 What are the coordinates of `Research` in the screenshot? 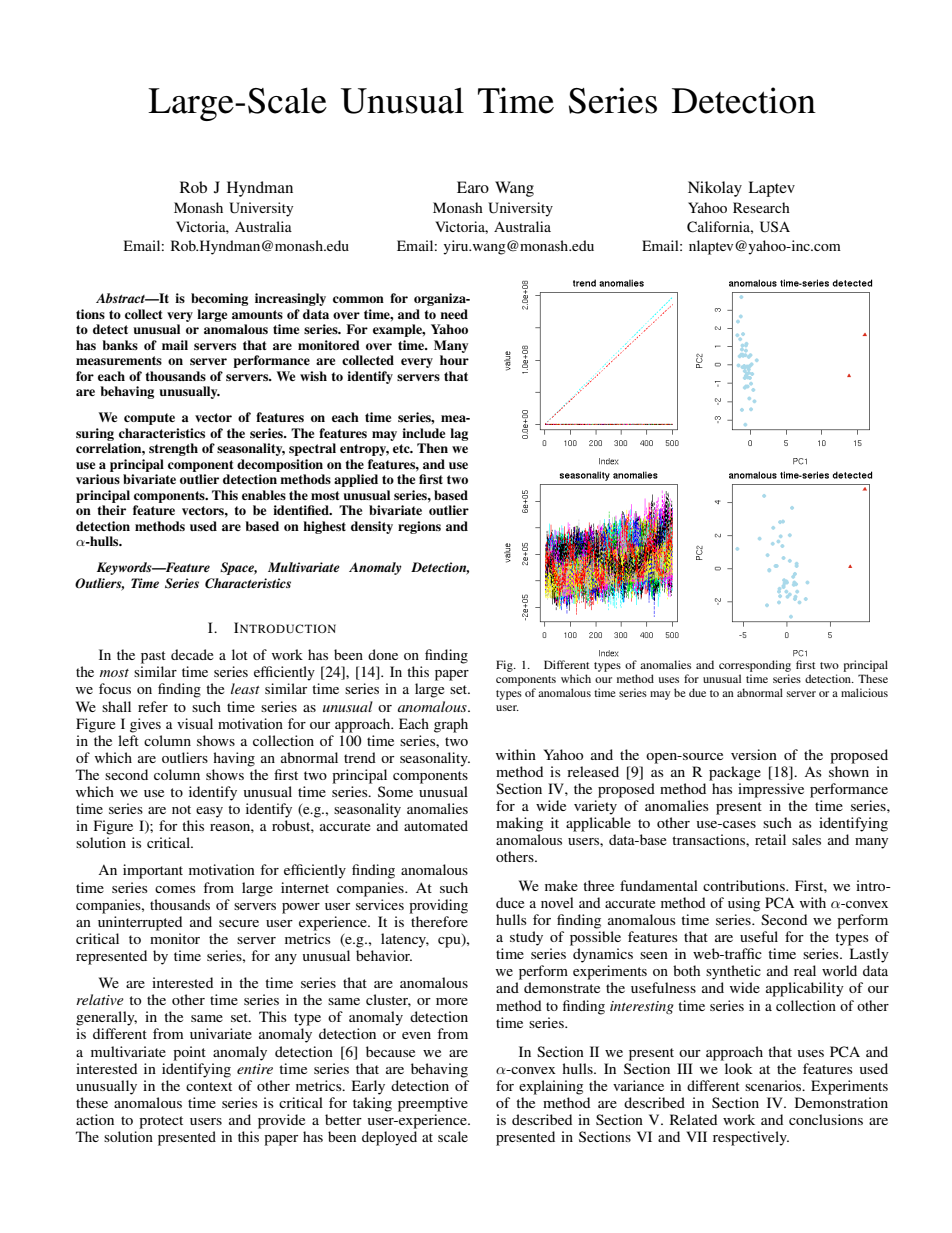 It's located at (761, 207).
